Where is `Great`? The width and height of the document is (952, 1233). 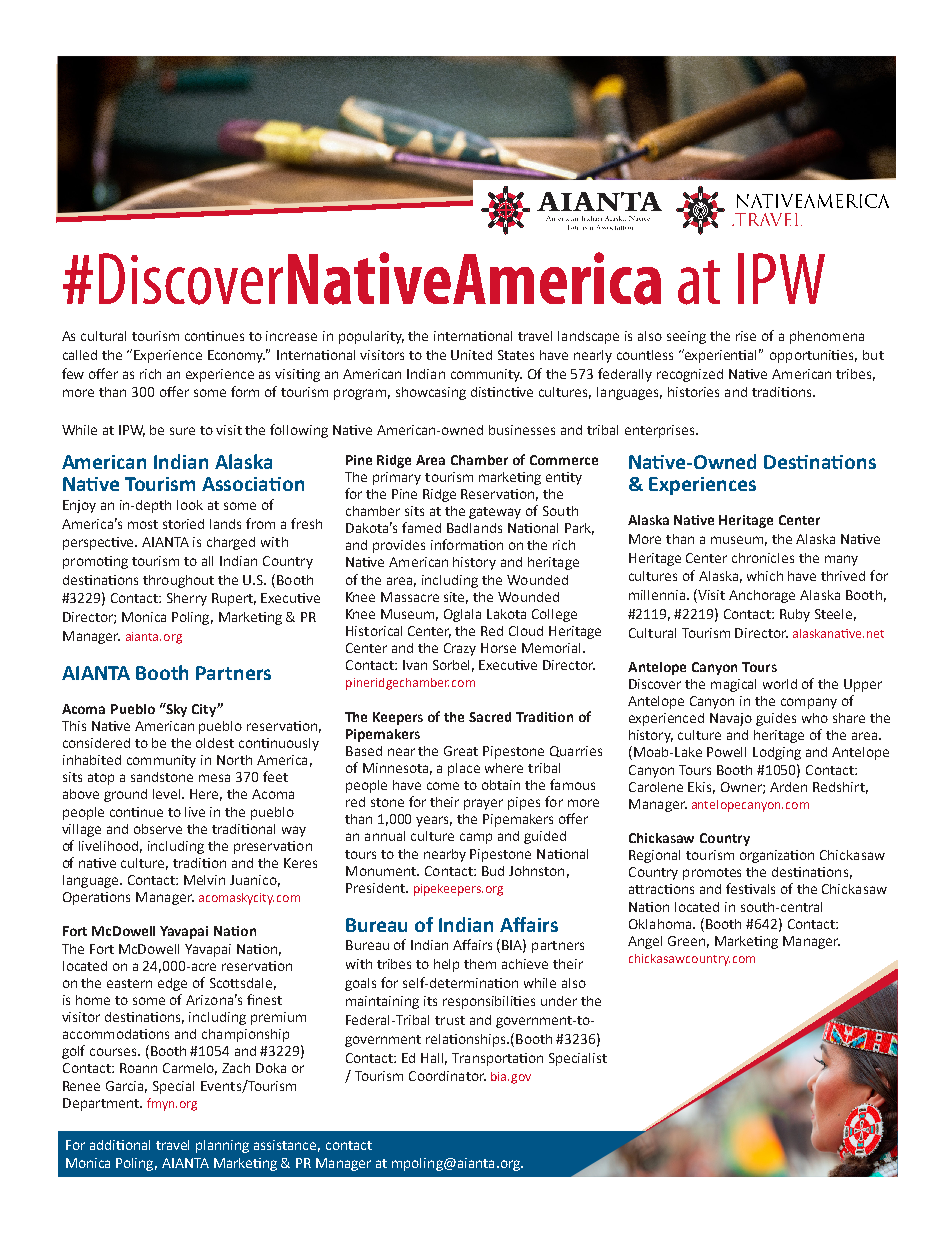
Great is located at coordinates (461, 751).
